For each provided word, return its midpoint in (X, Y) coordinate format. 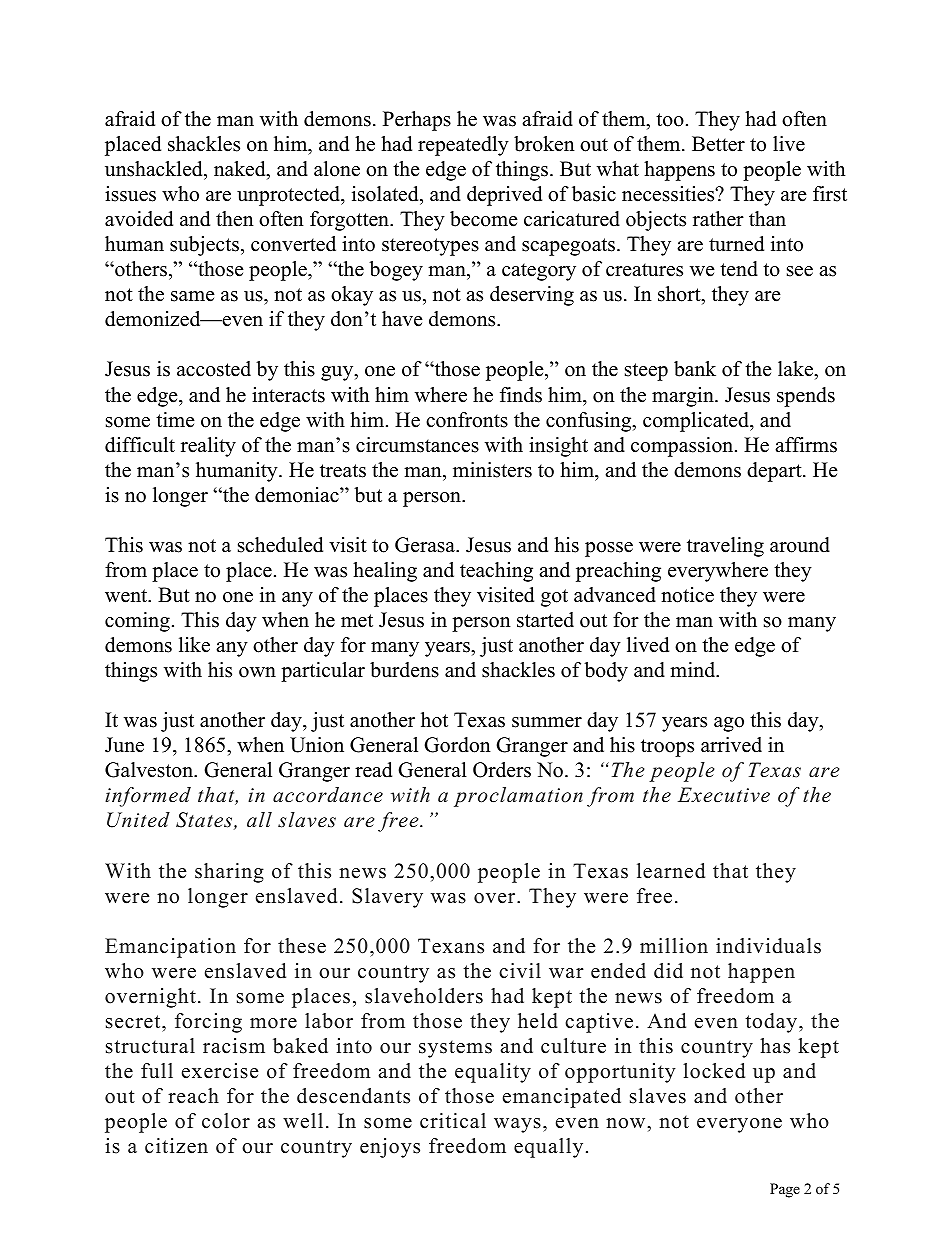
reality (208, 447)
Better (718, 144)
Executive (724, 795)
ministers (492, 470)
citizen (176, 1146)
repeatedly (463, 146)
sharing (229, 873)
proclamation (518, 797)
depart (775, 472)
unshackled (155, 169)
